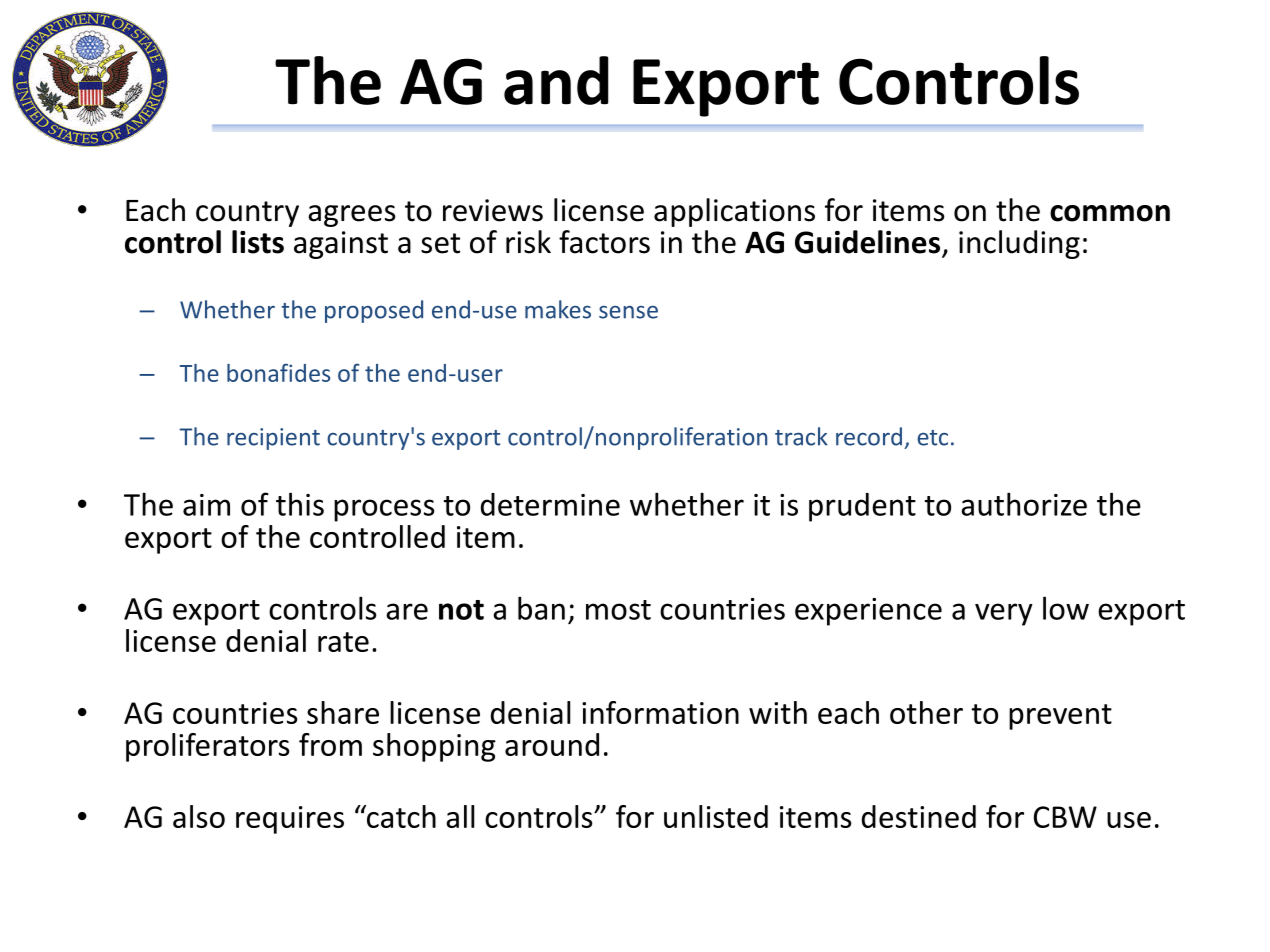 The height and width of the page is (952, 1270). What do you see at coordinates (290, 820) in the page?
I see `requires` at bounding box center [290, 820].
